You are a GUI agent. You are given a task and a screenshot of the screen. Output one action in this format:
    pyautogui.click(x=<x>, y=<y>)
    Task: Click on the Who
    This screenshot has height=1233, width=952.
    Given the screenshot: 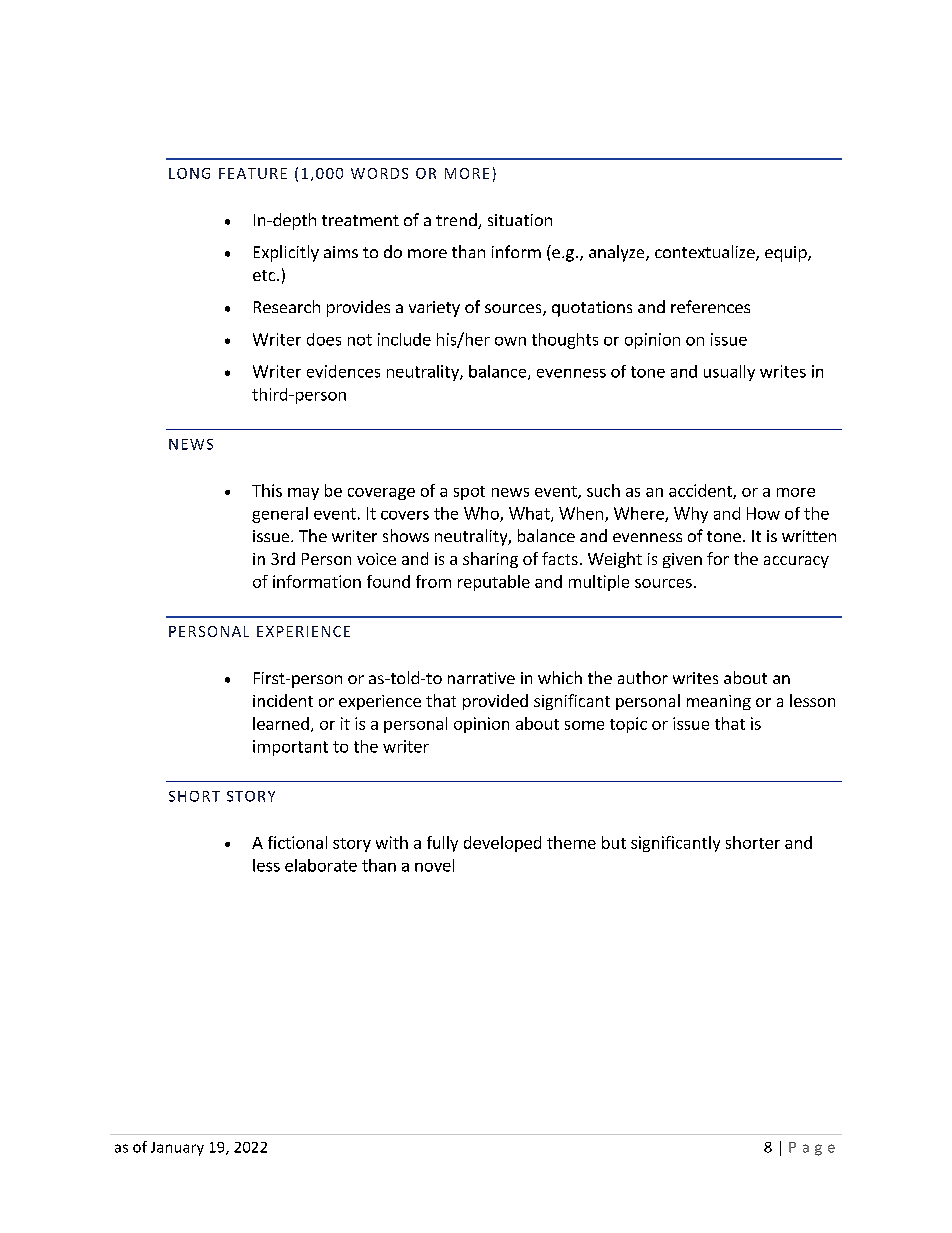 What is the action you would take?
    pyautogui.click(x=482, y=514)
